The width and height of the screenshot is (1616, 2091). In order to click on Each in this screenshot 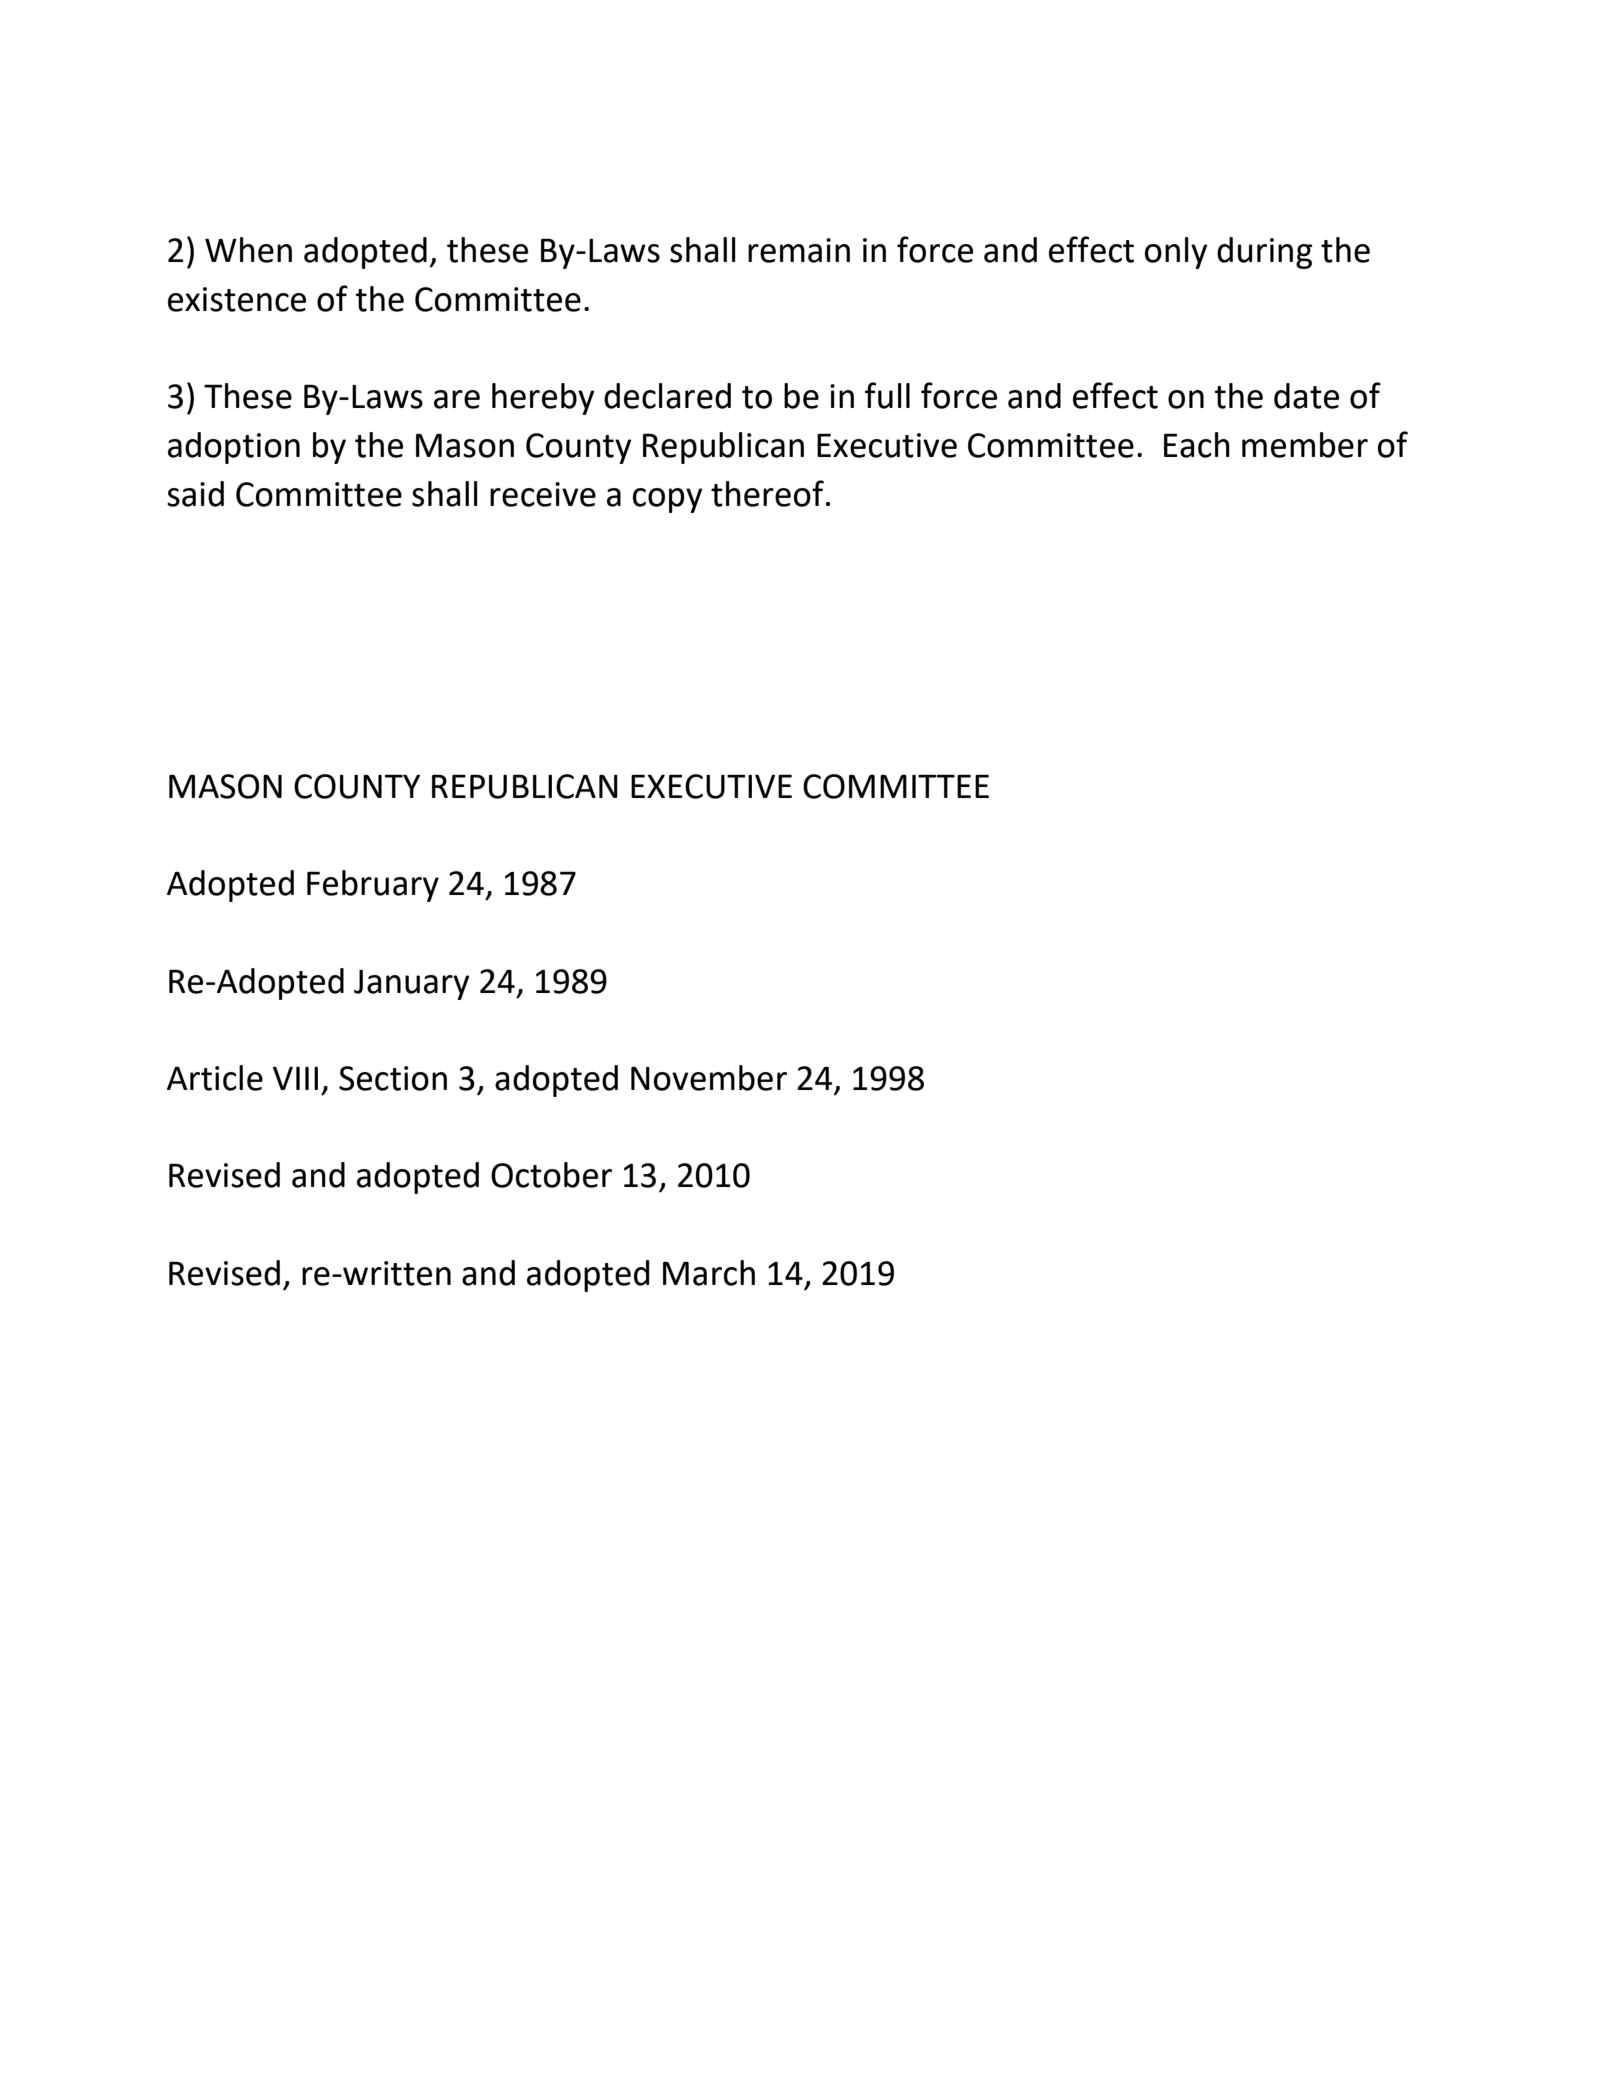, I will do `click(1197, 445)`.
